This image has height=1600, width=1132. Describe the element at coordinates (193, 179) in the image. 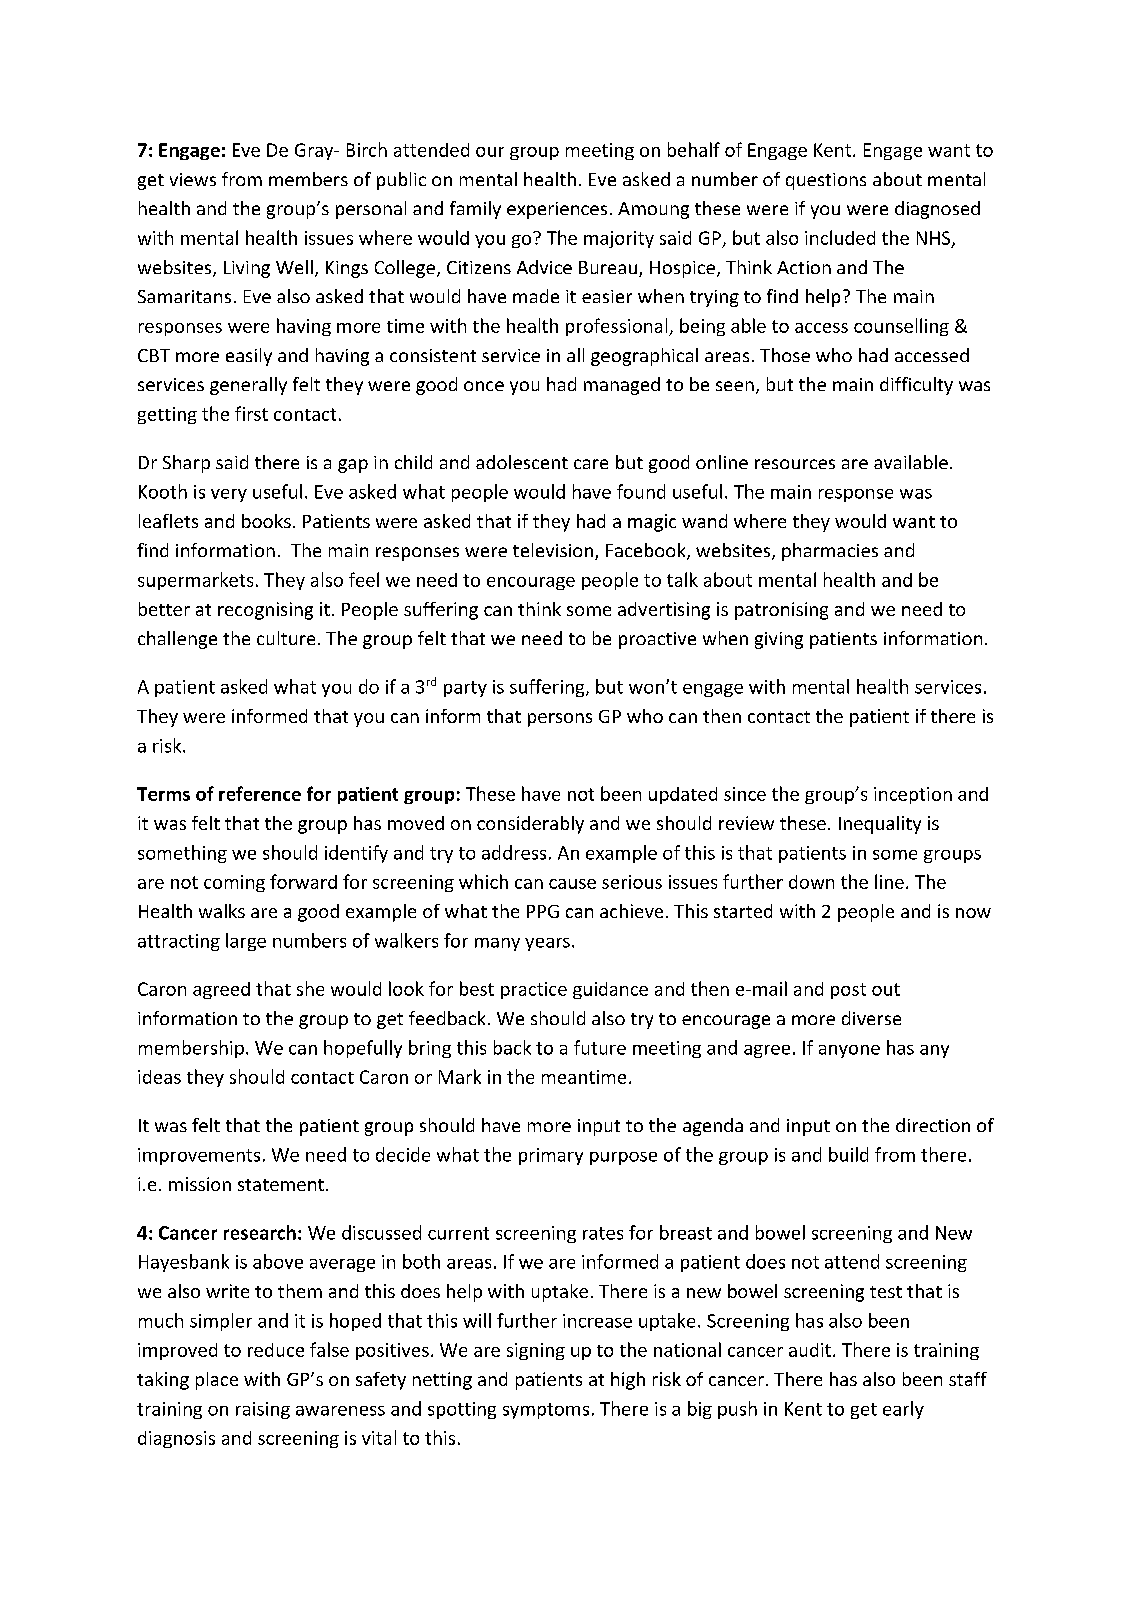

I see `views` at that location.
